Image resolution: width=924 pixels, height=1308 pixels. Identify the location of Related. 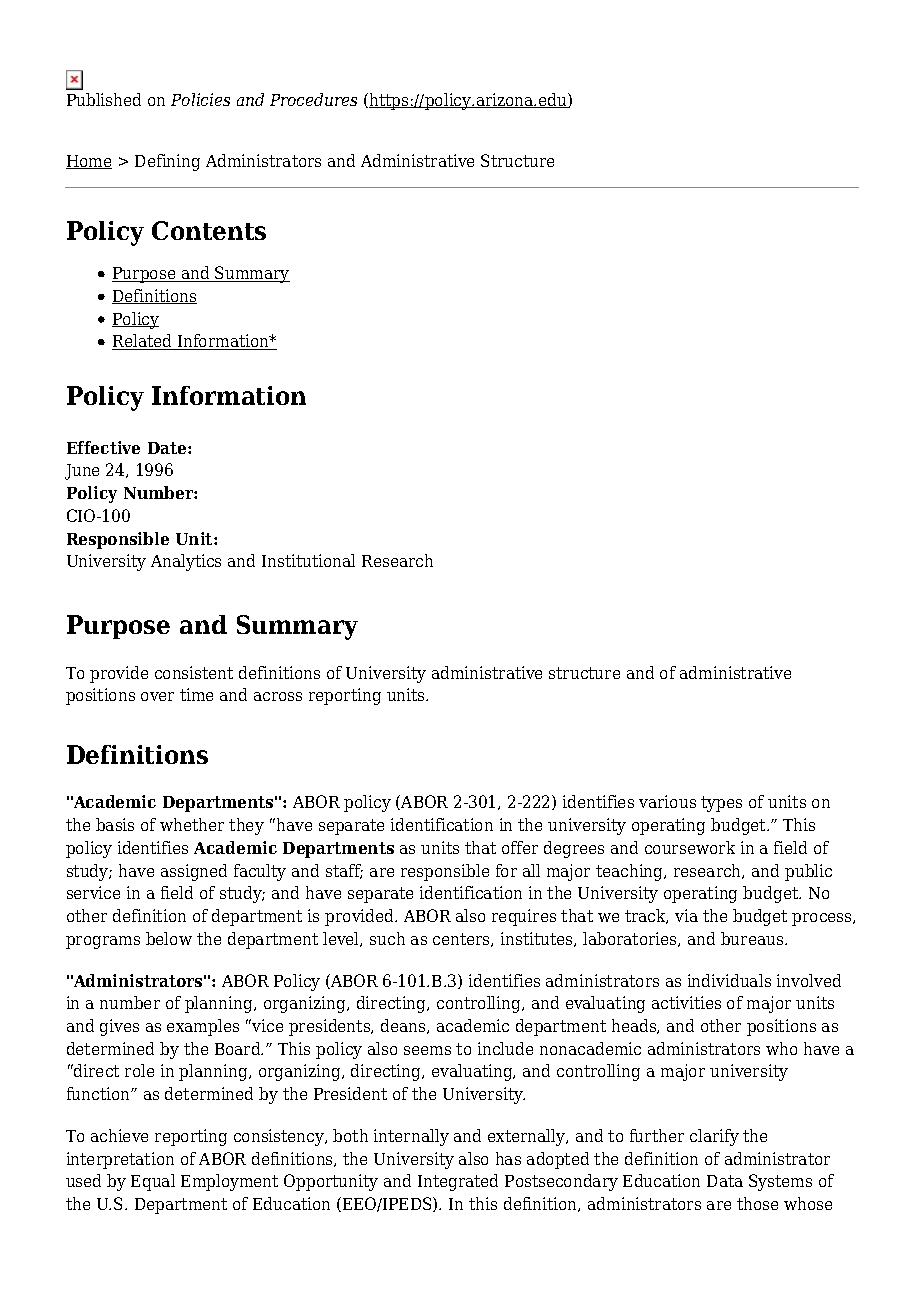
(143, 342).
